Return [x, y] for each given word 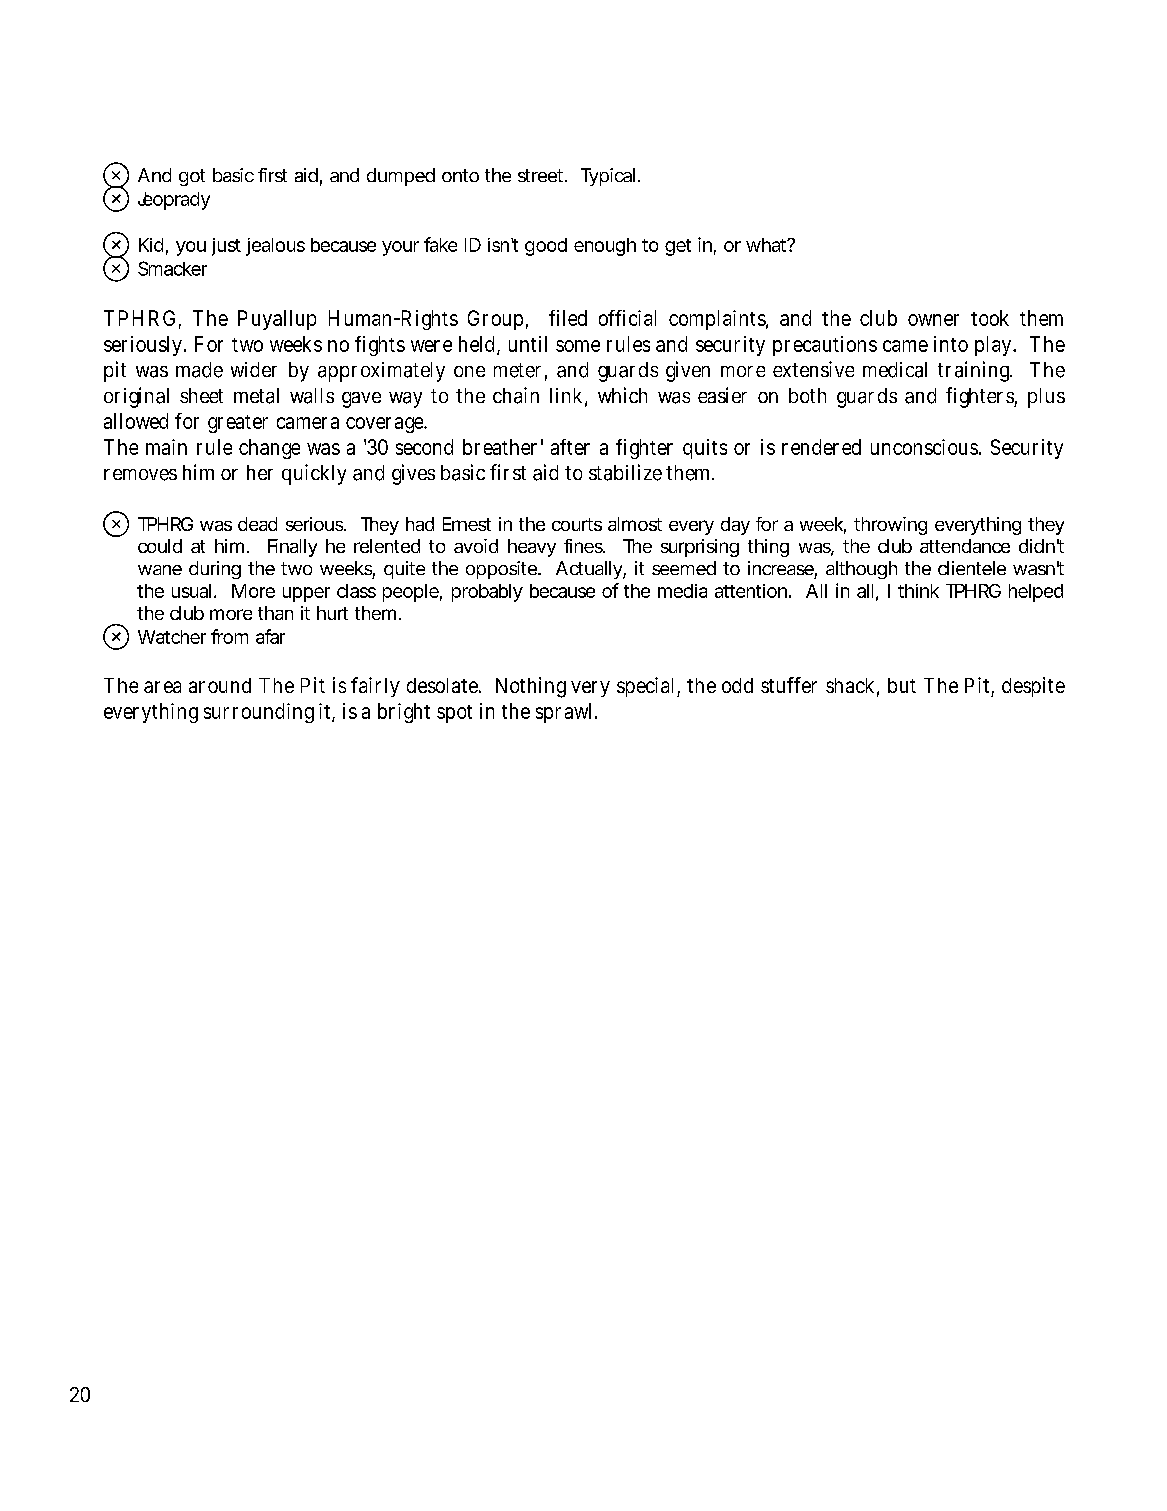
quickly [314, 474]
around [220, 685]
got [192, 177]
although [861, 570]
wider [254, 369]
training [975, 371]
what [766, 245]
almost [635, 524]
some [578, 346]
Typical [608, 177]
